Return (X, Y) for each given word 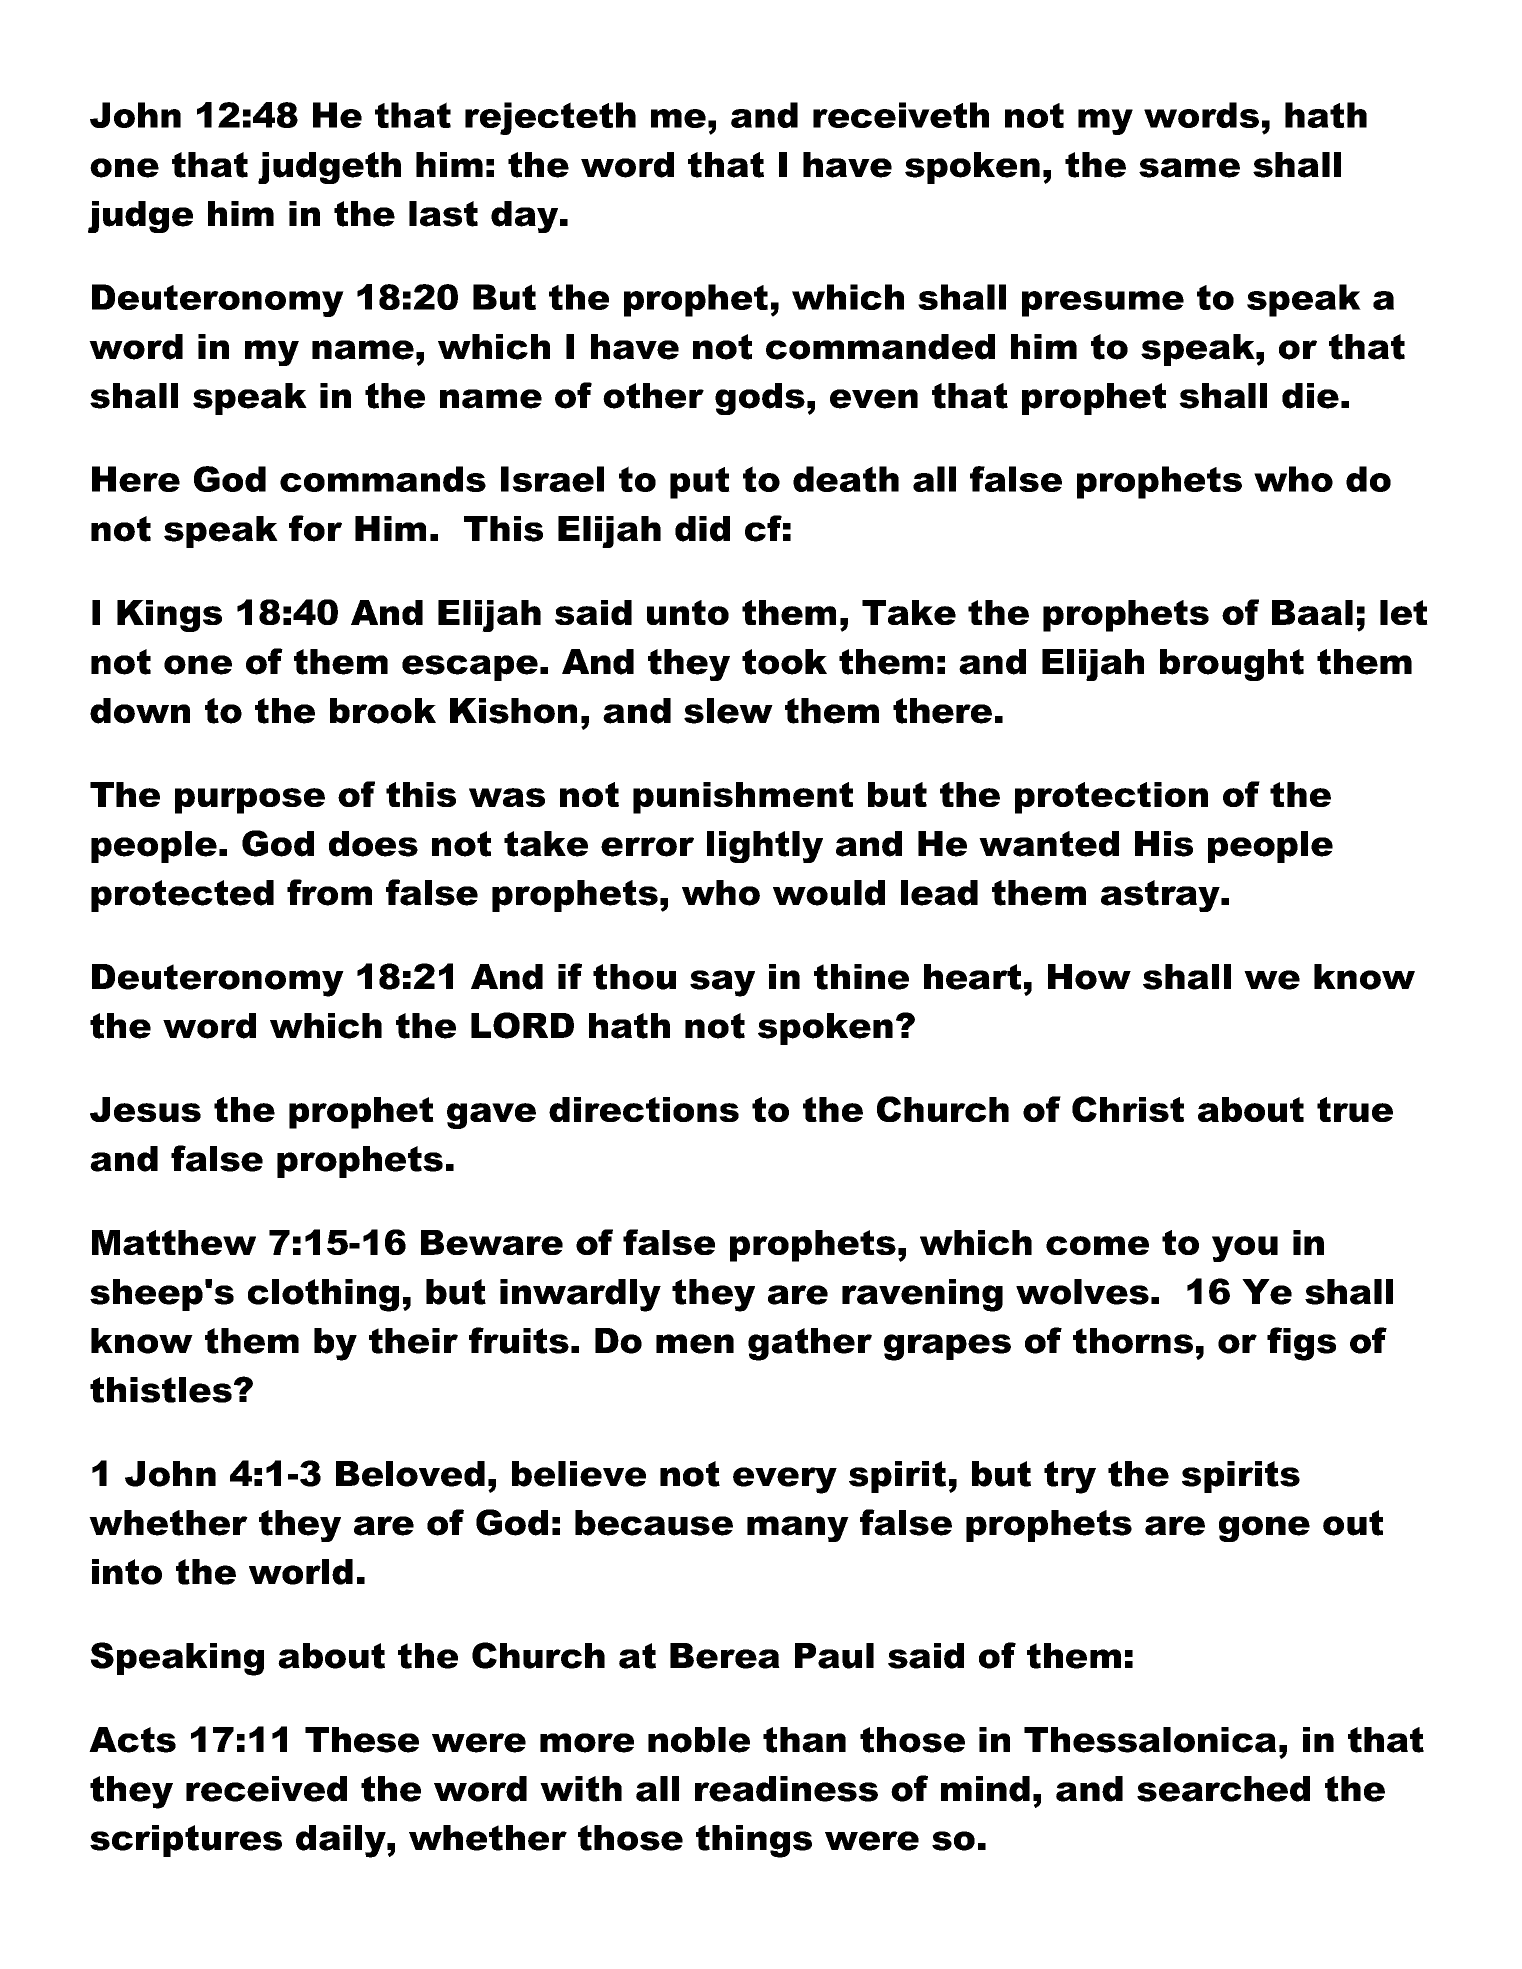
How (1089, 977)
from (329, 892)
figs (1301, 1344)
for (315, 528)
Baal (1312, 612)
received (266, 1789)
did (702, 529)
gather (810, 1344)
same (1189, 168)
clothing (323, 1295)
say (722, 983)
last (443, 214)
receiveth (901, 115)
